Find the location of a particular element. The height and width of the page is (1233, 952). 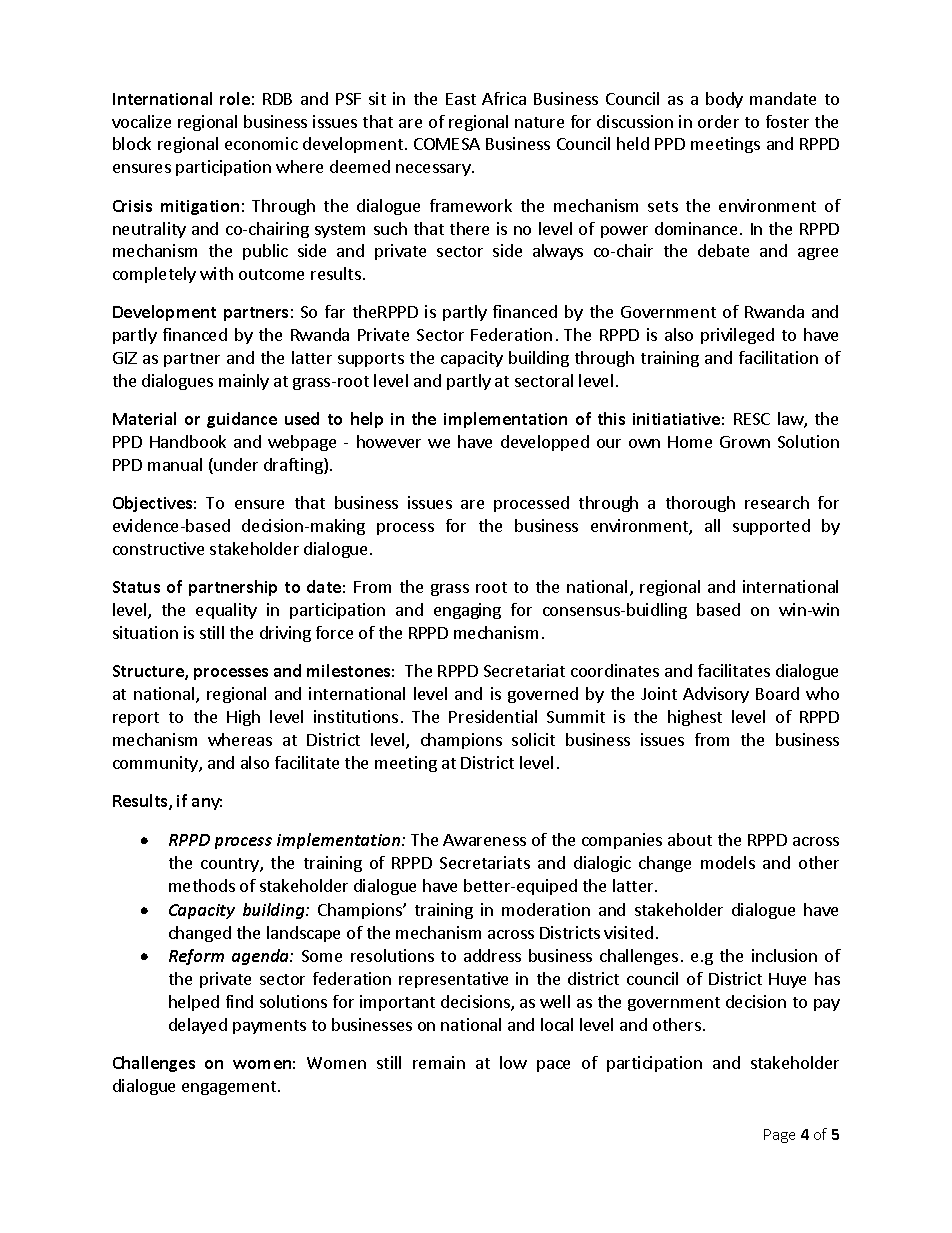

engagement is located at coordinates (229, 1088).
